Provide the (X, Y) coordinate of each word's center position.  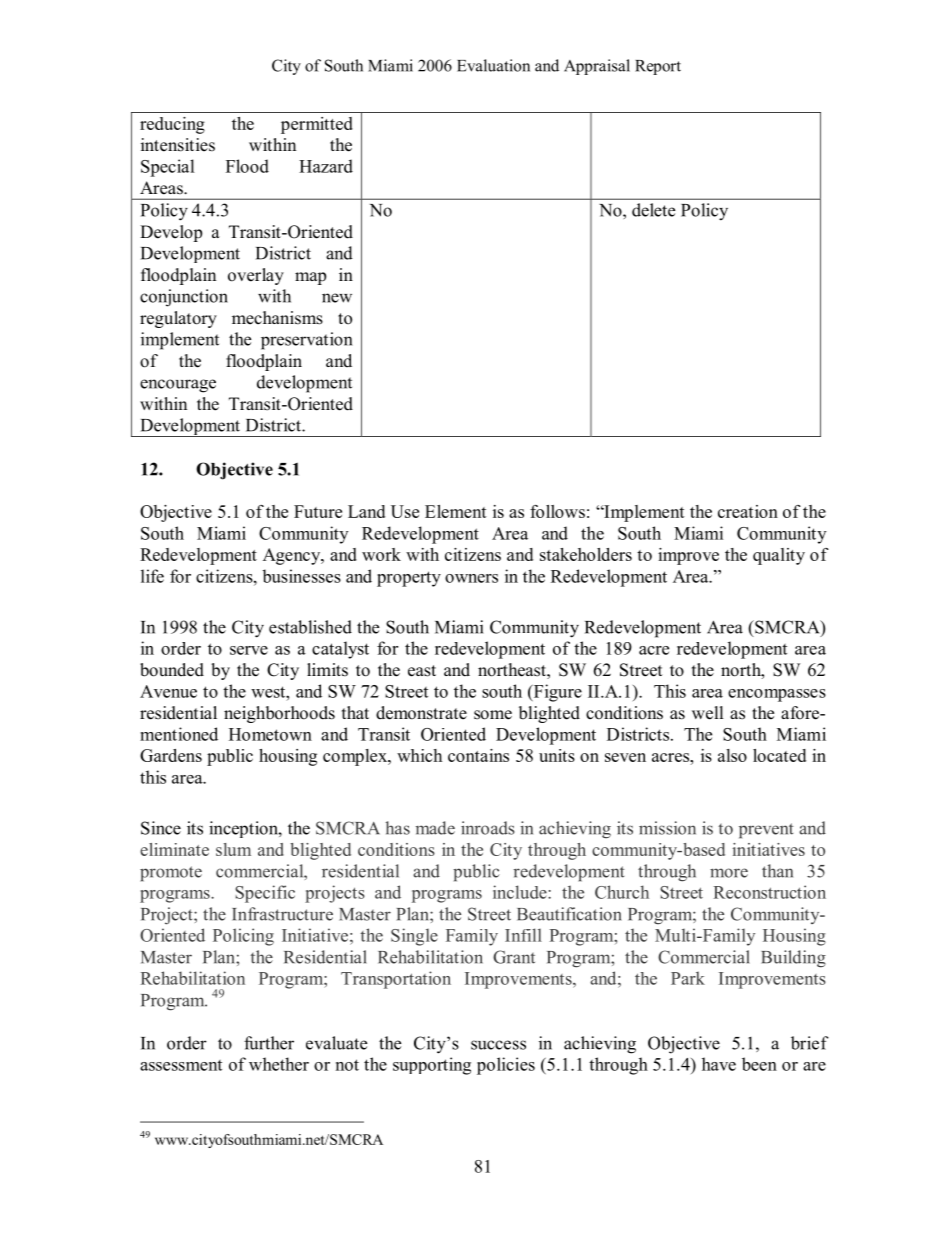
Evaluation (493, 65)
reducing (172, 125)
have (719, 1064)
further (269, 1043)
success (498, 1045)
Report (658, 67)
